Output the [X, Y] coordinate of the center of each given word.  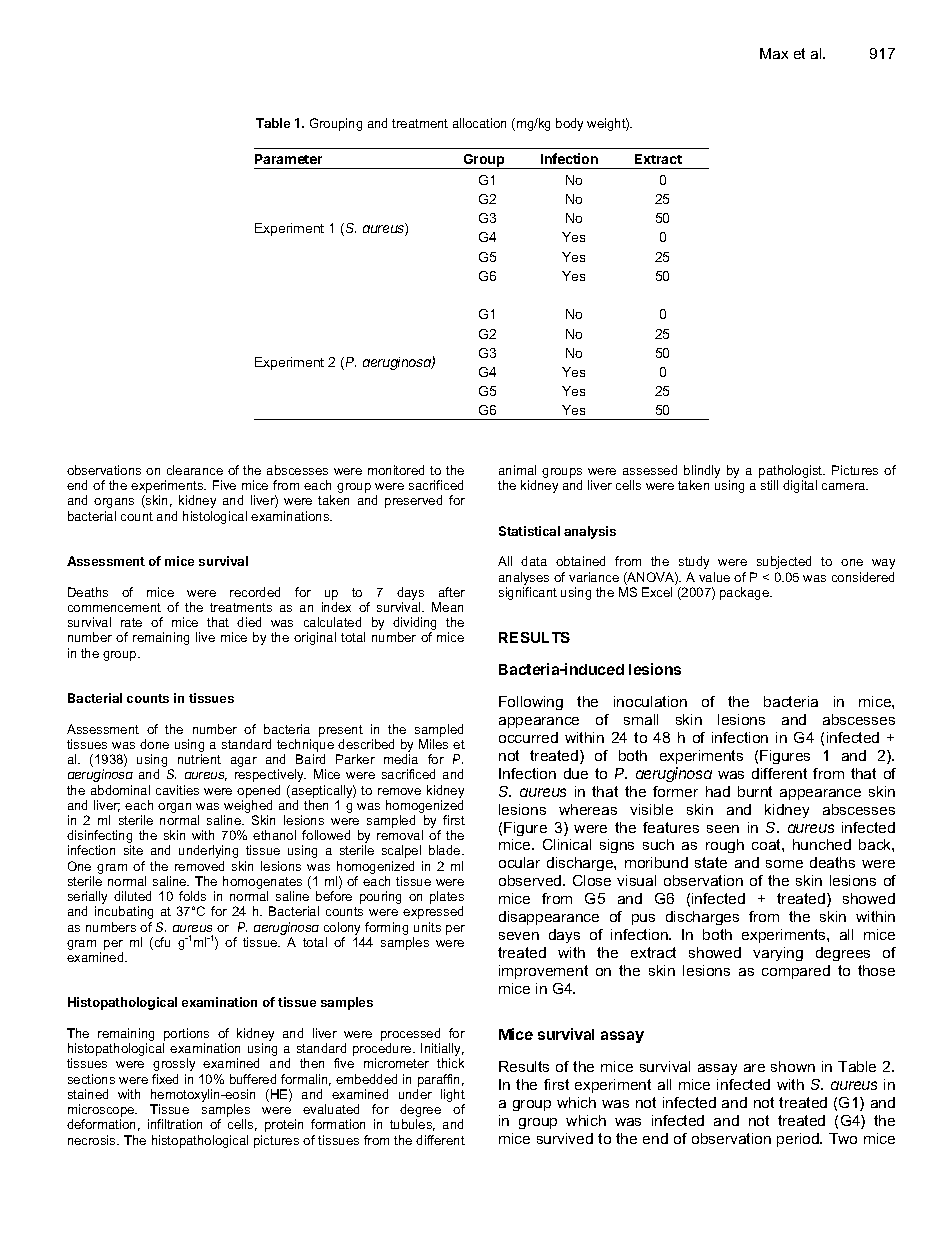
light [453, 1097]
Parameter [288, 159]
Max [774, 53]
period [799, 1140]
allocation [479, 123]
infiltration [175, 1124]
